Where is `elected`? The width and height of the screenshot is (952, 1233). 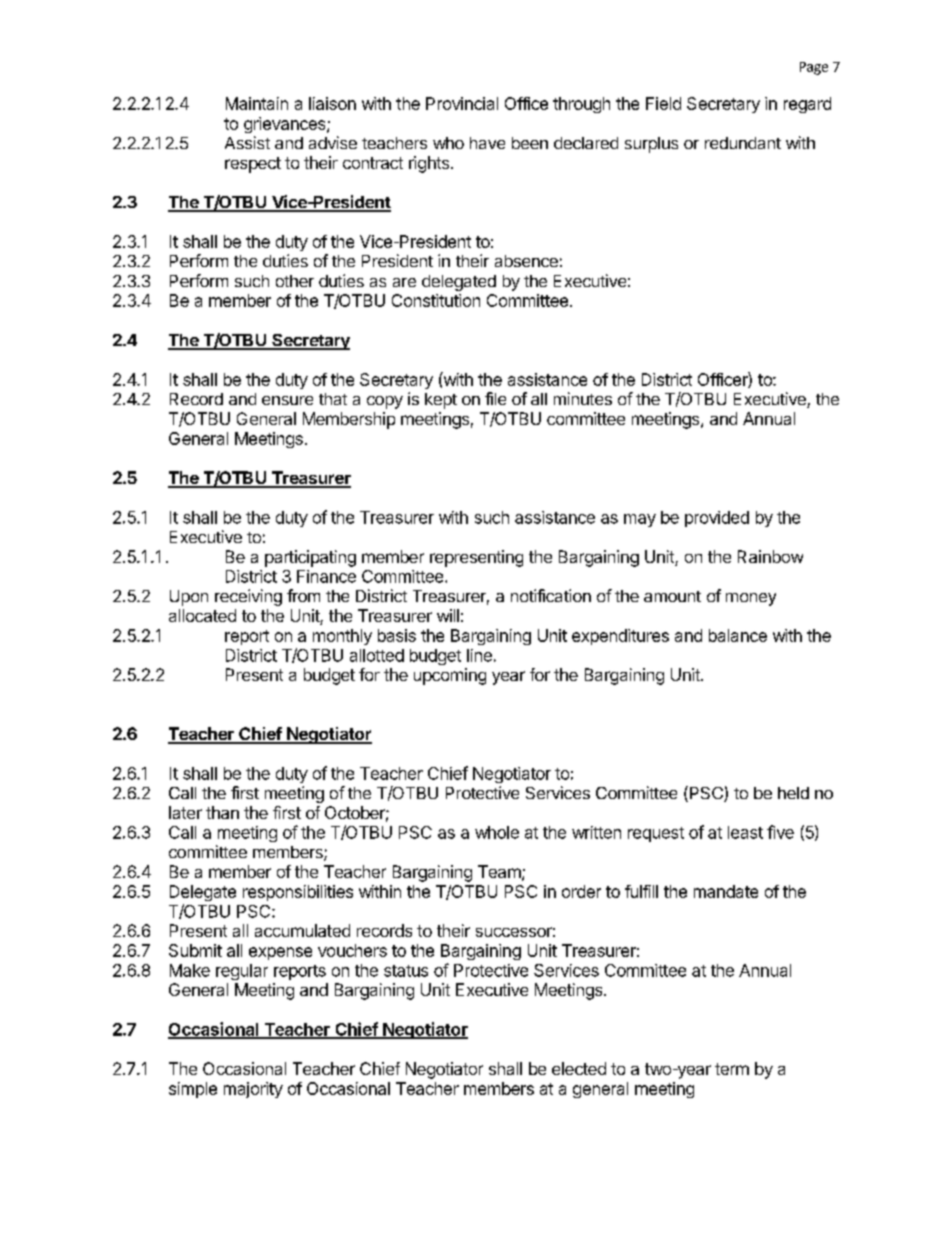
elected is located at coordinates (579, 1068).
